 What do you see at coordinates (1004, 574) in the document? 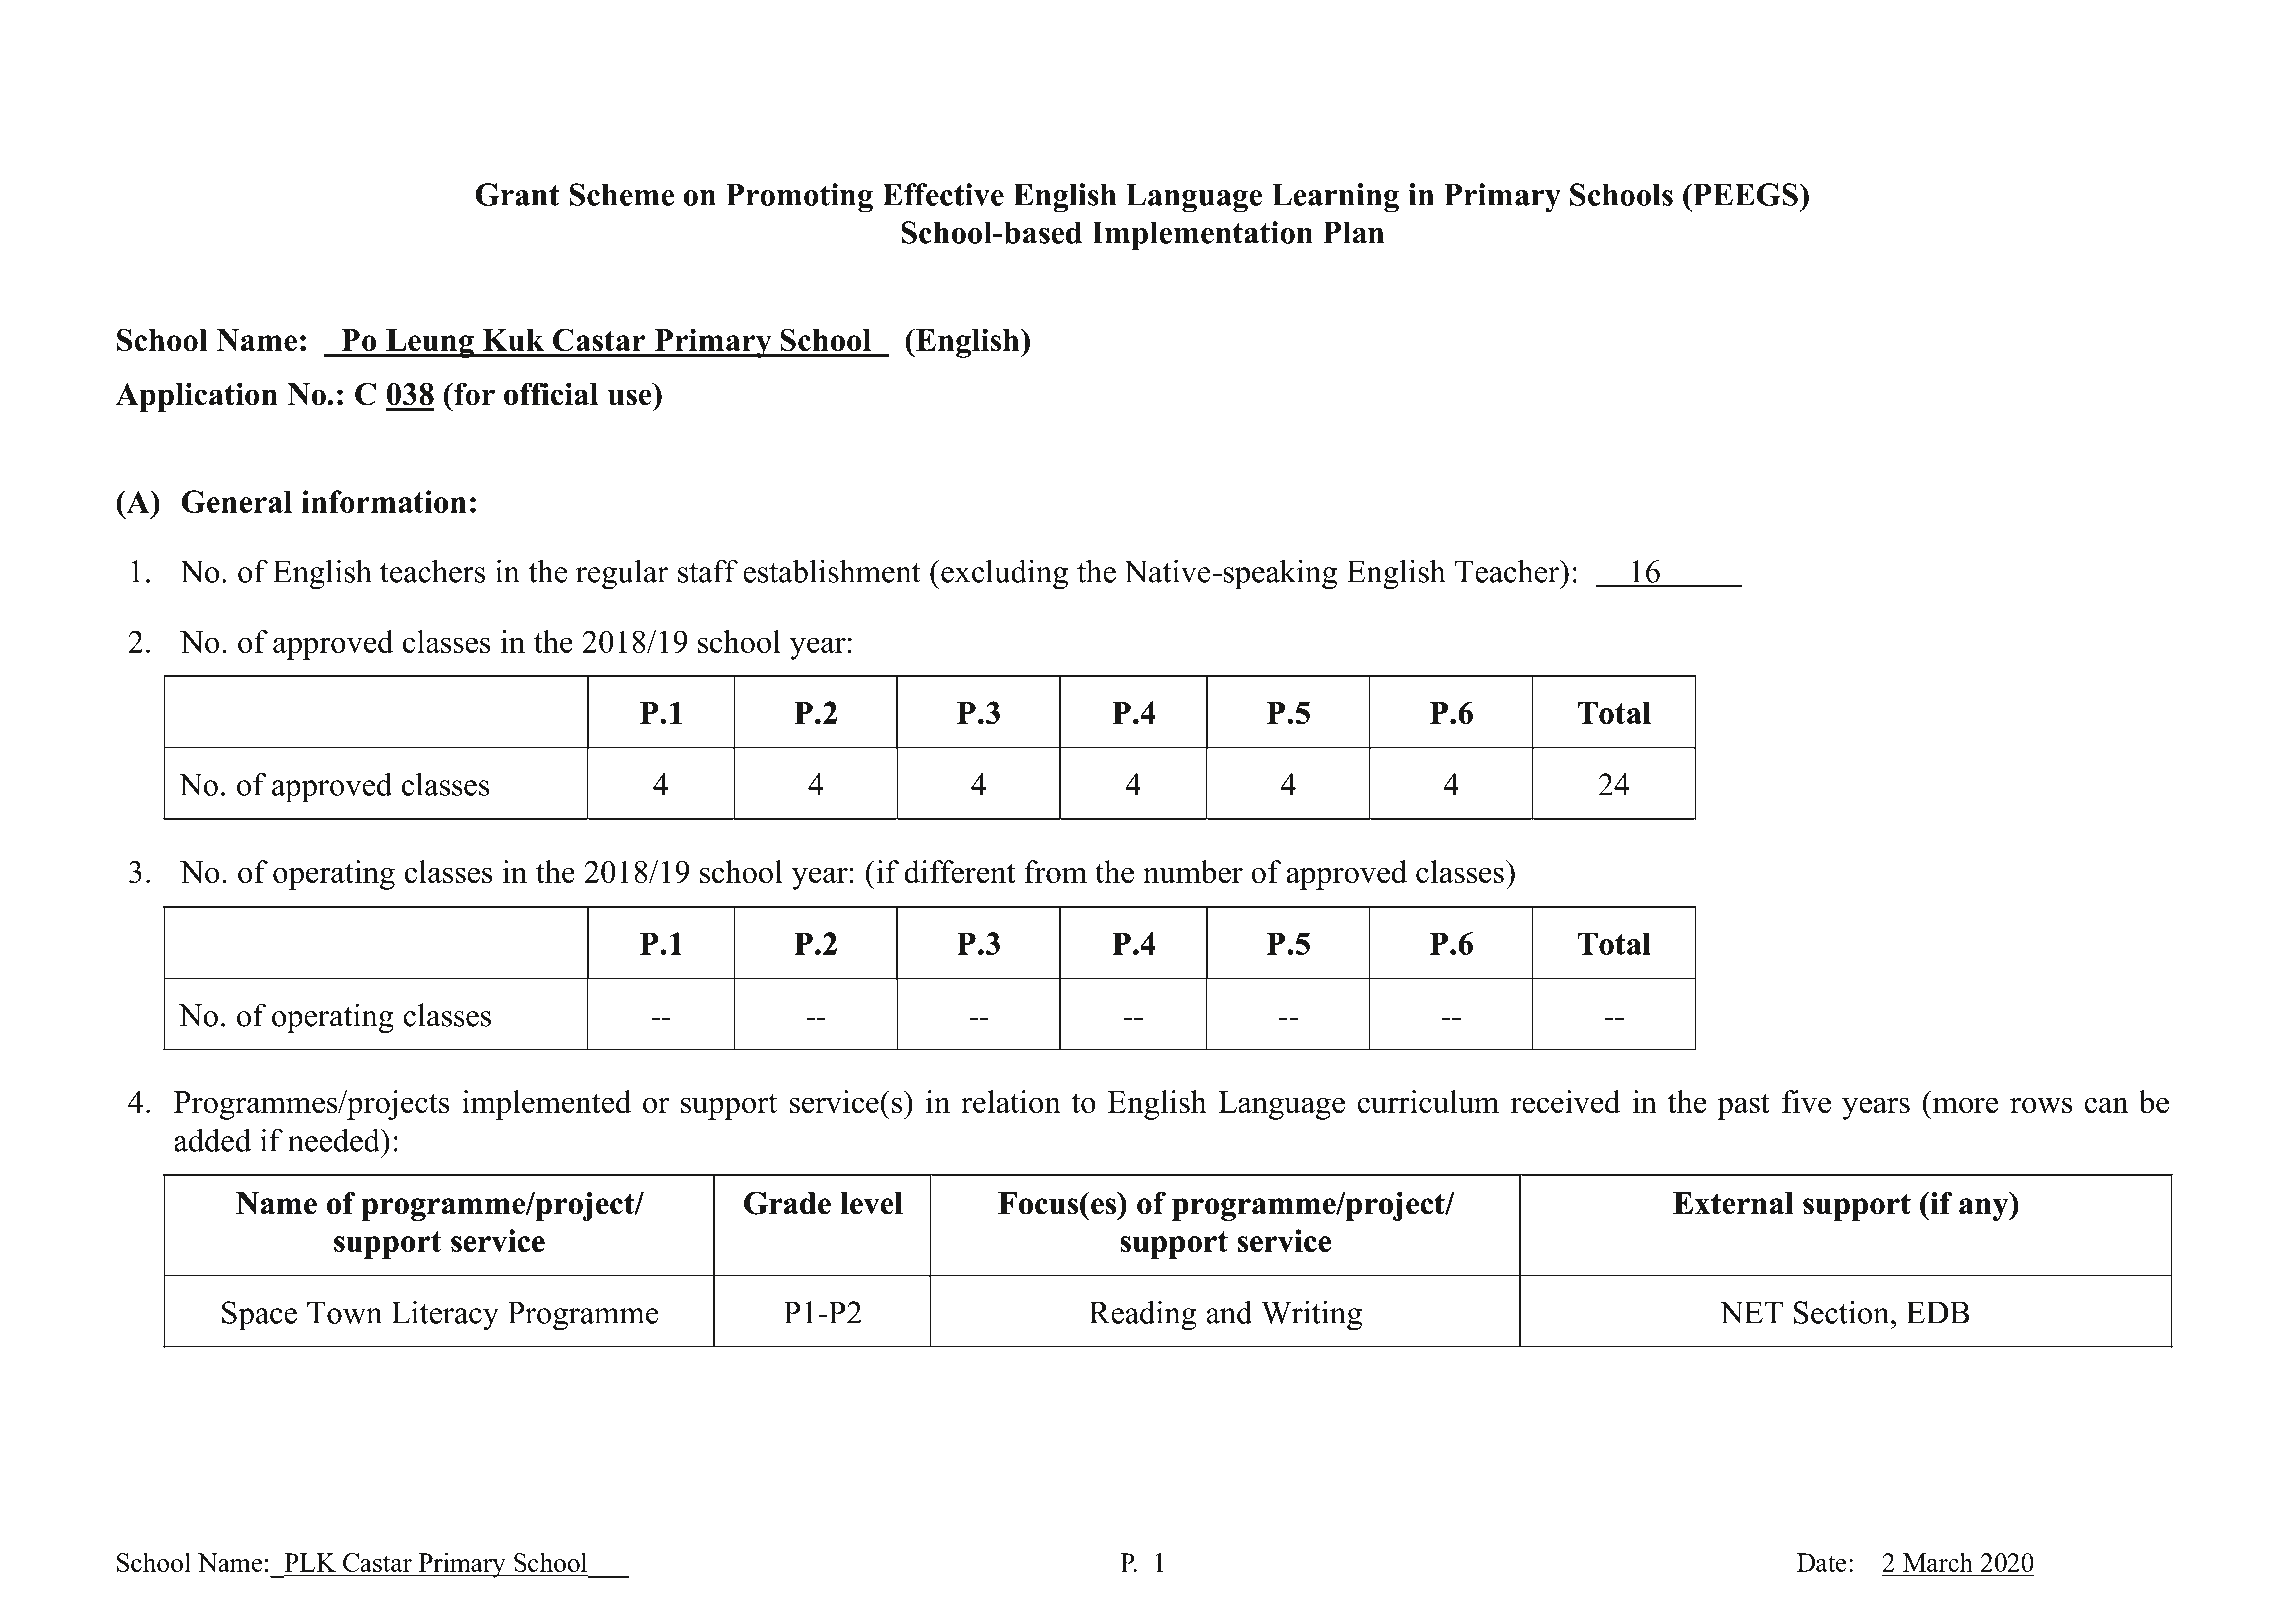
I see `excluding` at bounding box center [1004, 574].
